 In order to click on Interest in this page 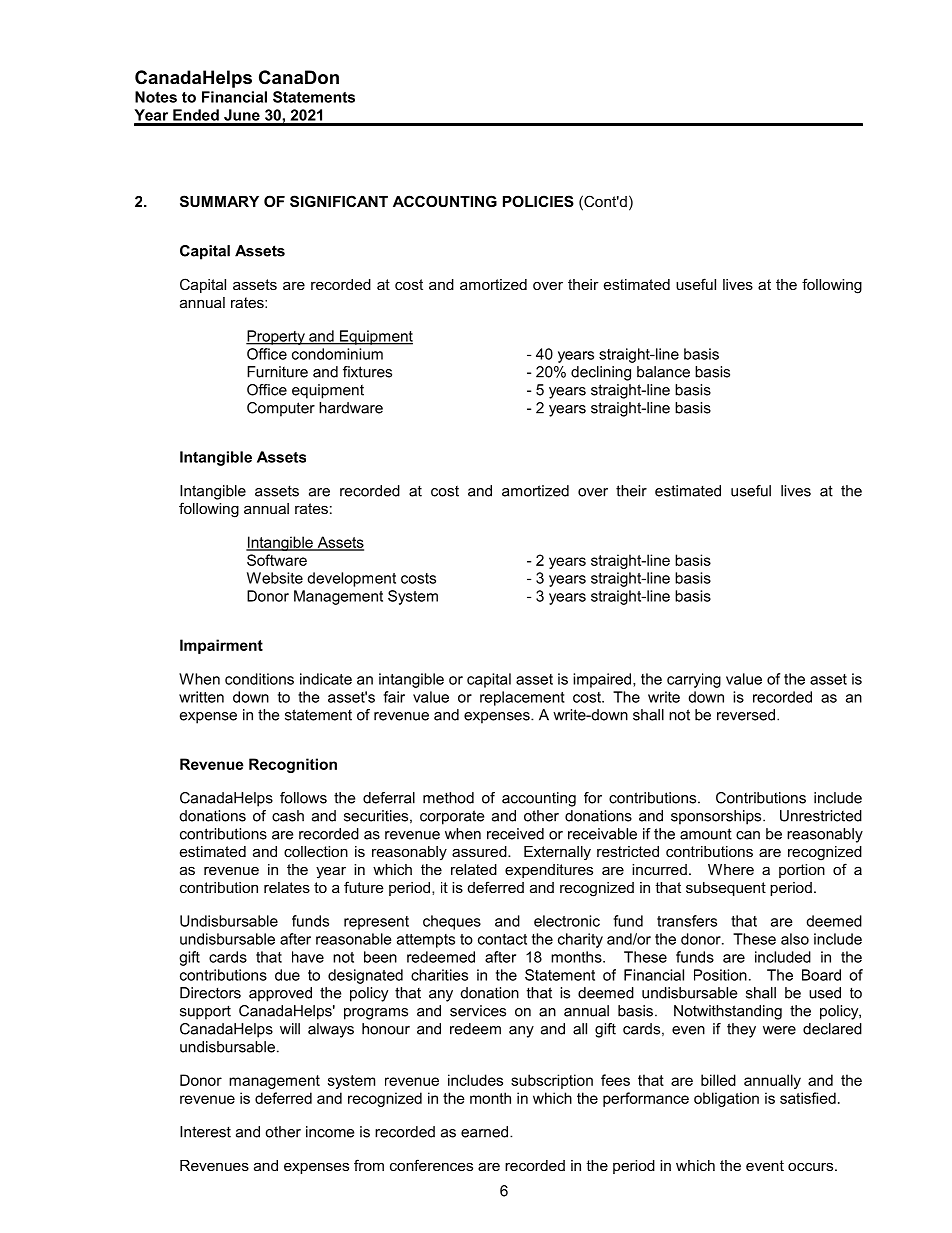, I will do `click(205, 1132)`.
